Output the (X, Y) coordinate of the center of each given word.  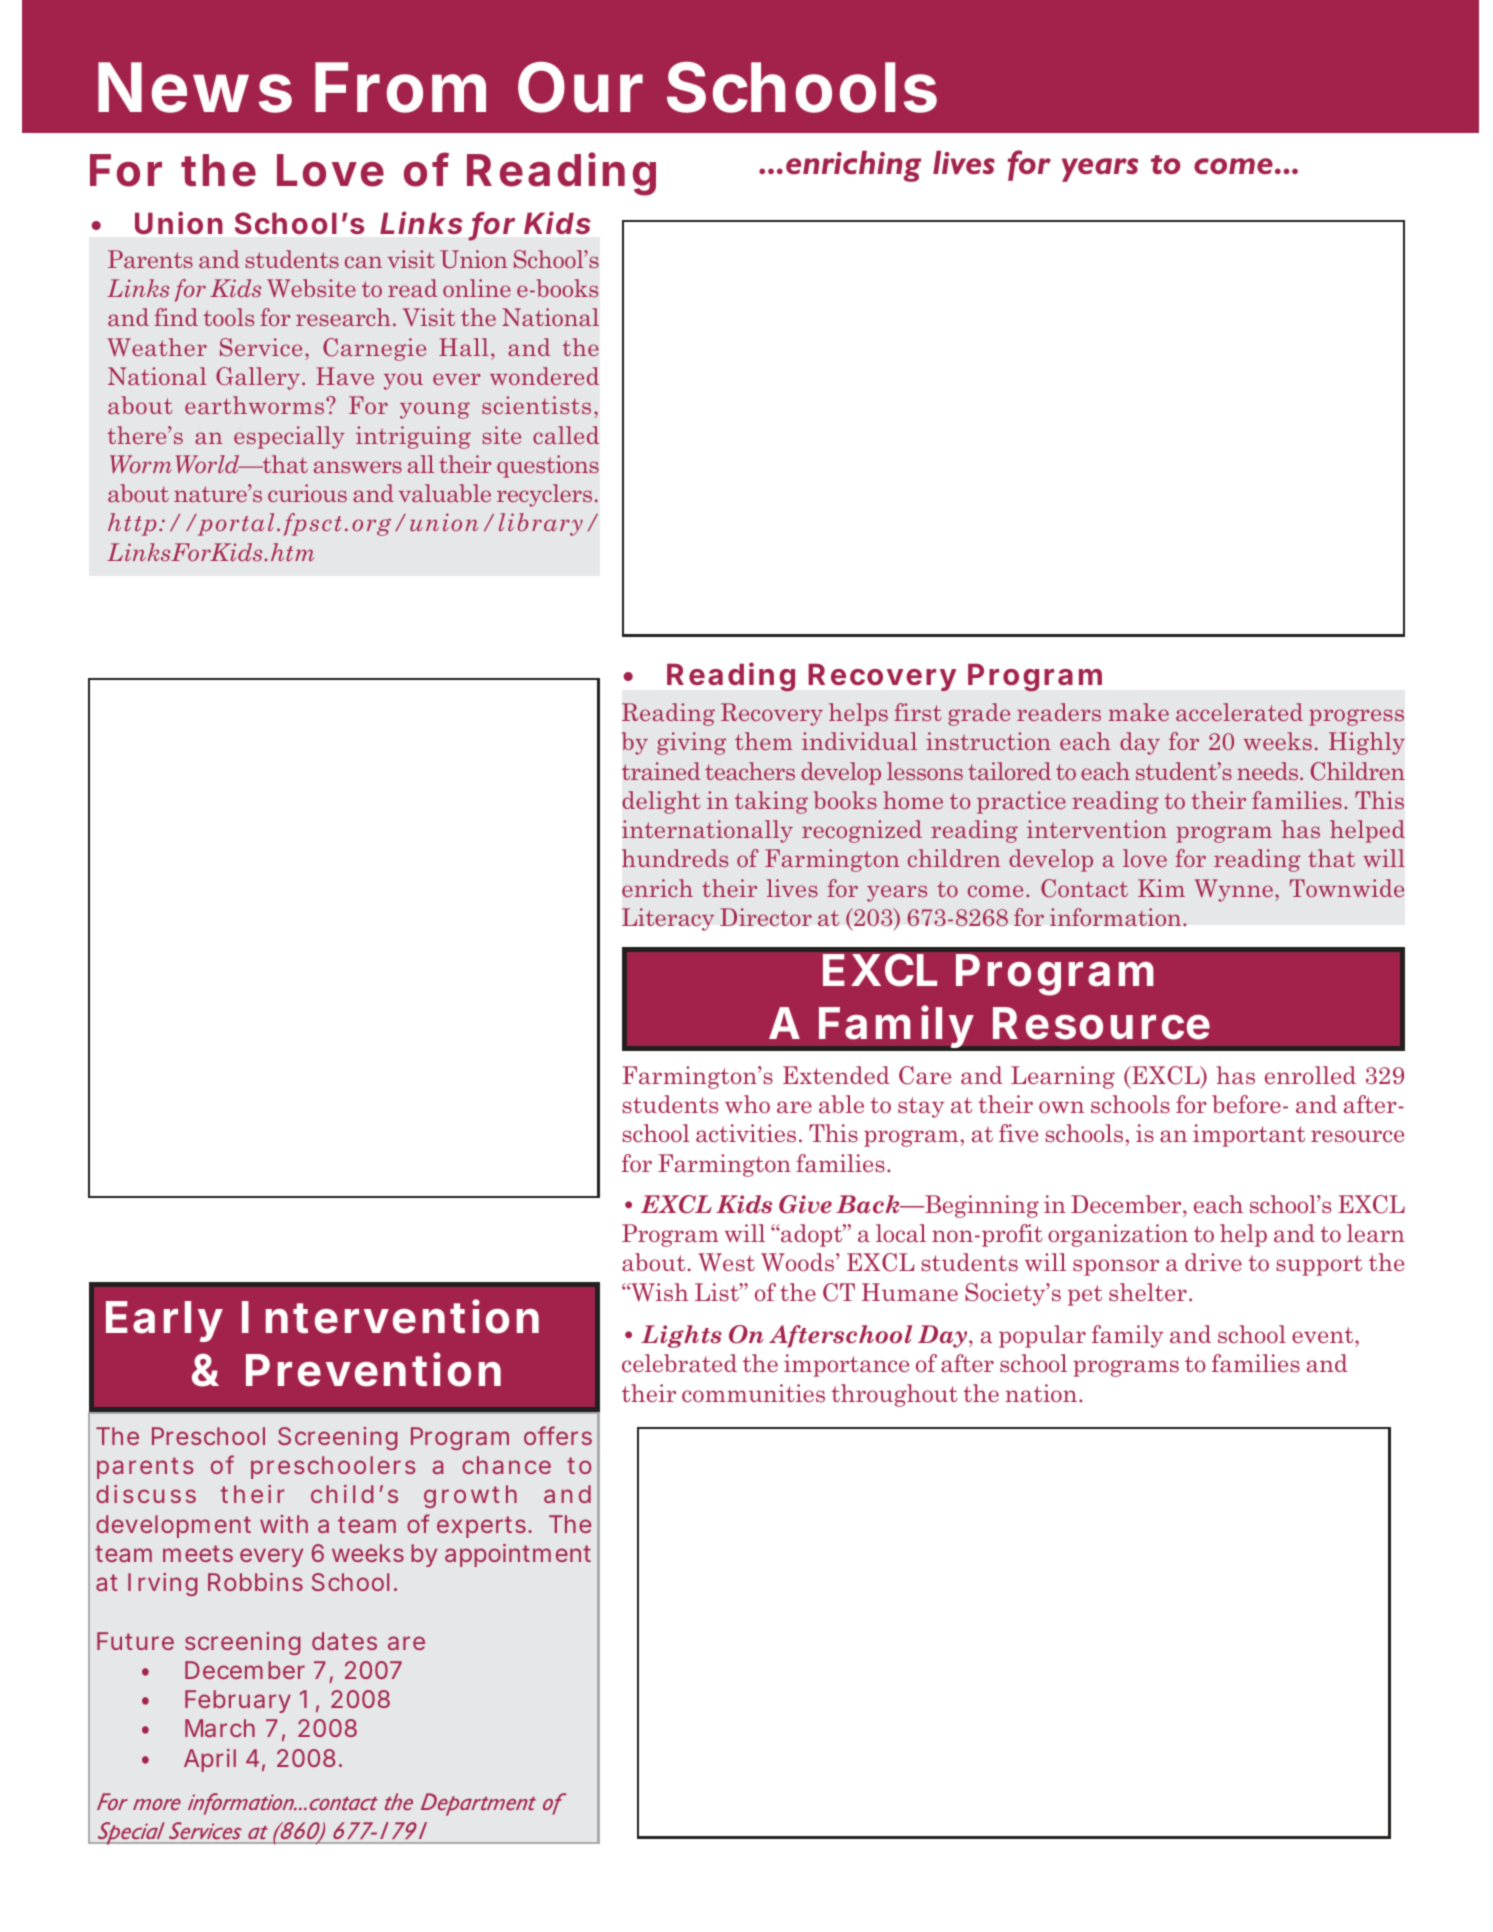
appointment (518, 1555)
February (238, 1701)
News (195, 87)
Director (766, 917)
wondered (544, 376)
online (477, 288)
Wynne (1233, 890)
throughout (894, 1395)
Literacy (668, 919)
